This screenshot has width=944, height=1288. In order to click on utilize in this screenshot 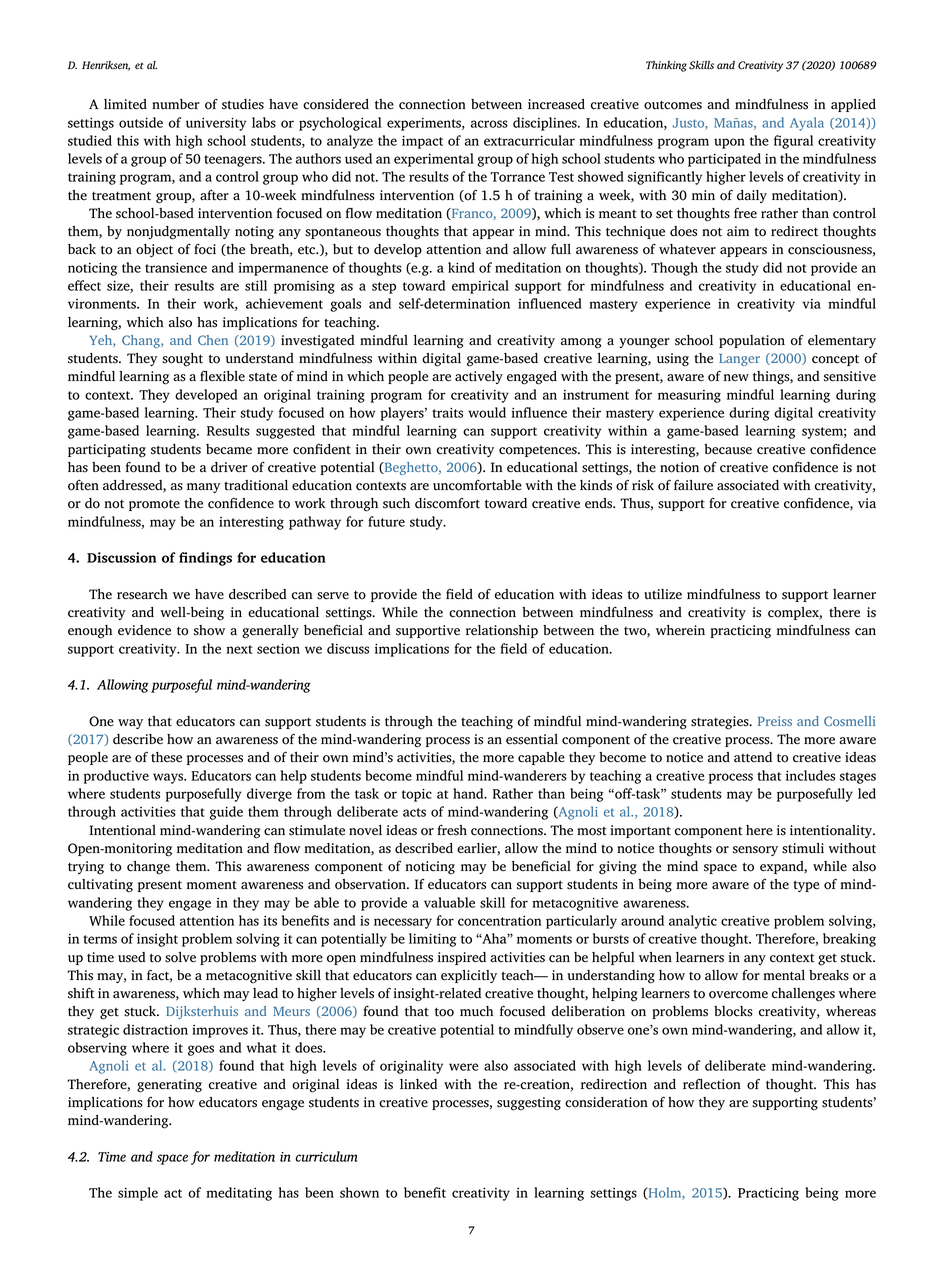, I will do `click(663, 594)`.
